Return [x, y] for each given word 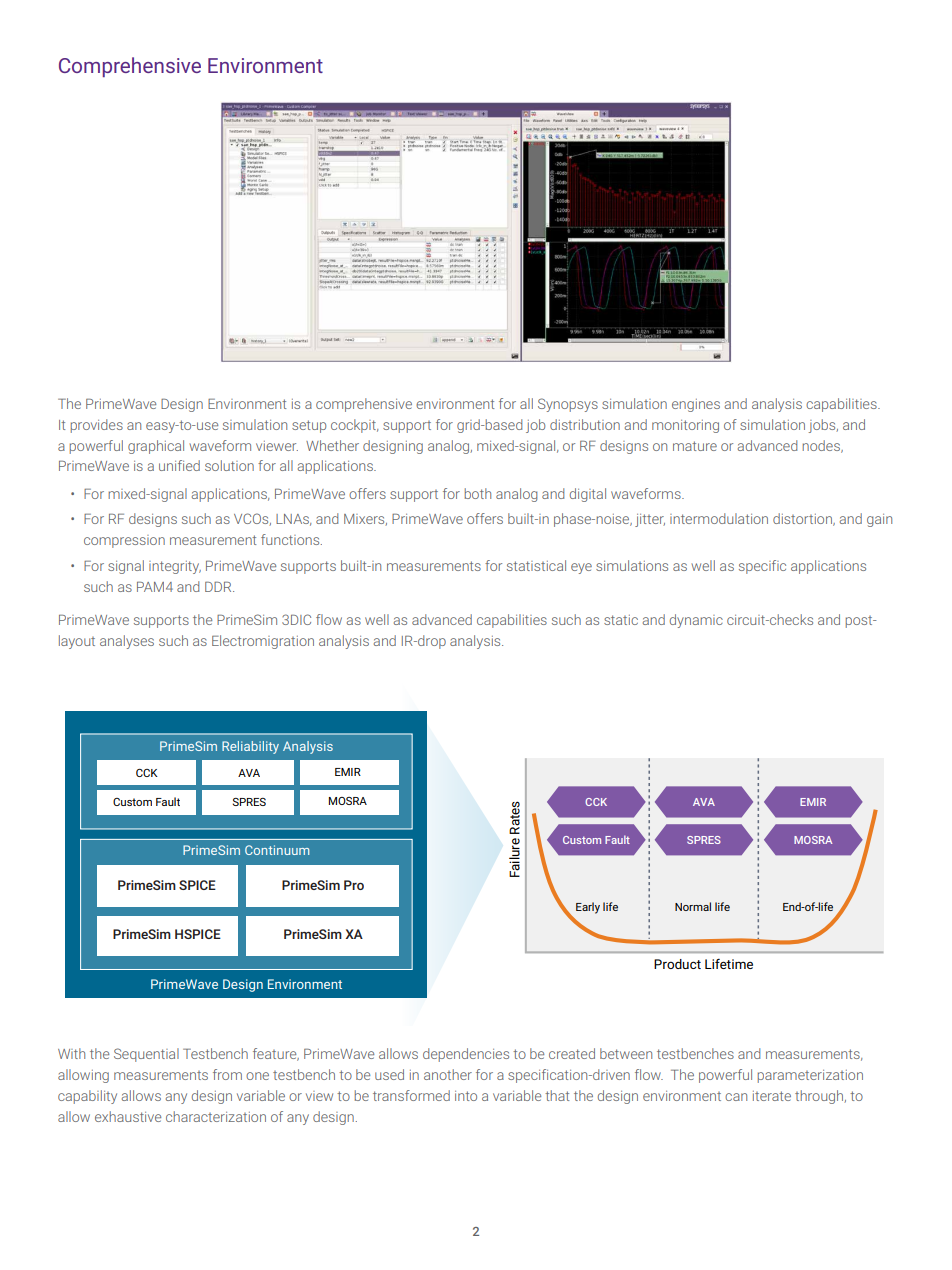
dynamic [696, 621]
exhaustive [128, 1116]
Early [588, 908]
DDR [219, 587]
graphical [156, 447]
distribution [585, 424]
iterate [772, 1096]
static [621, 620]
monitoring [685, 426]
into [466, 1096]
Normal [693, 906]
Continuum [277, 850]
